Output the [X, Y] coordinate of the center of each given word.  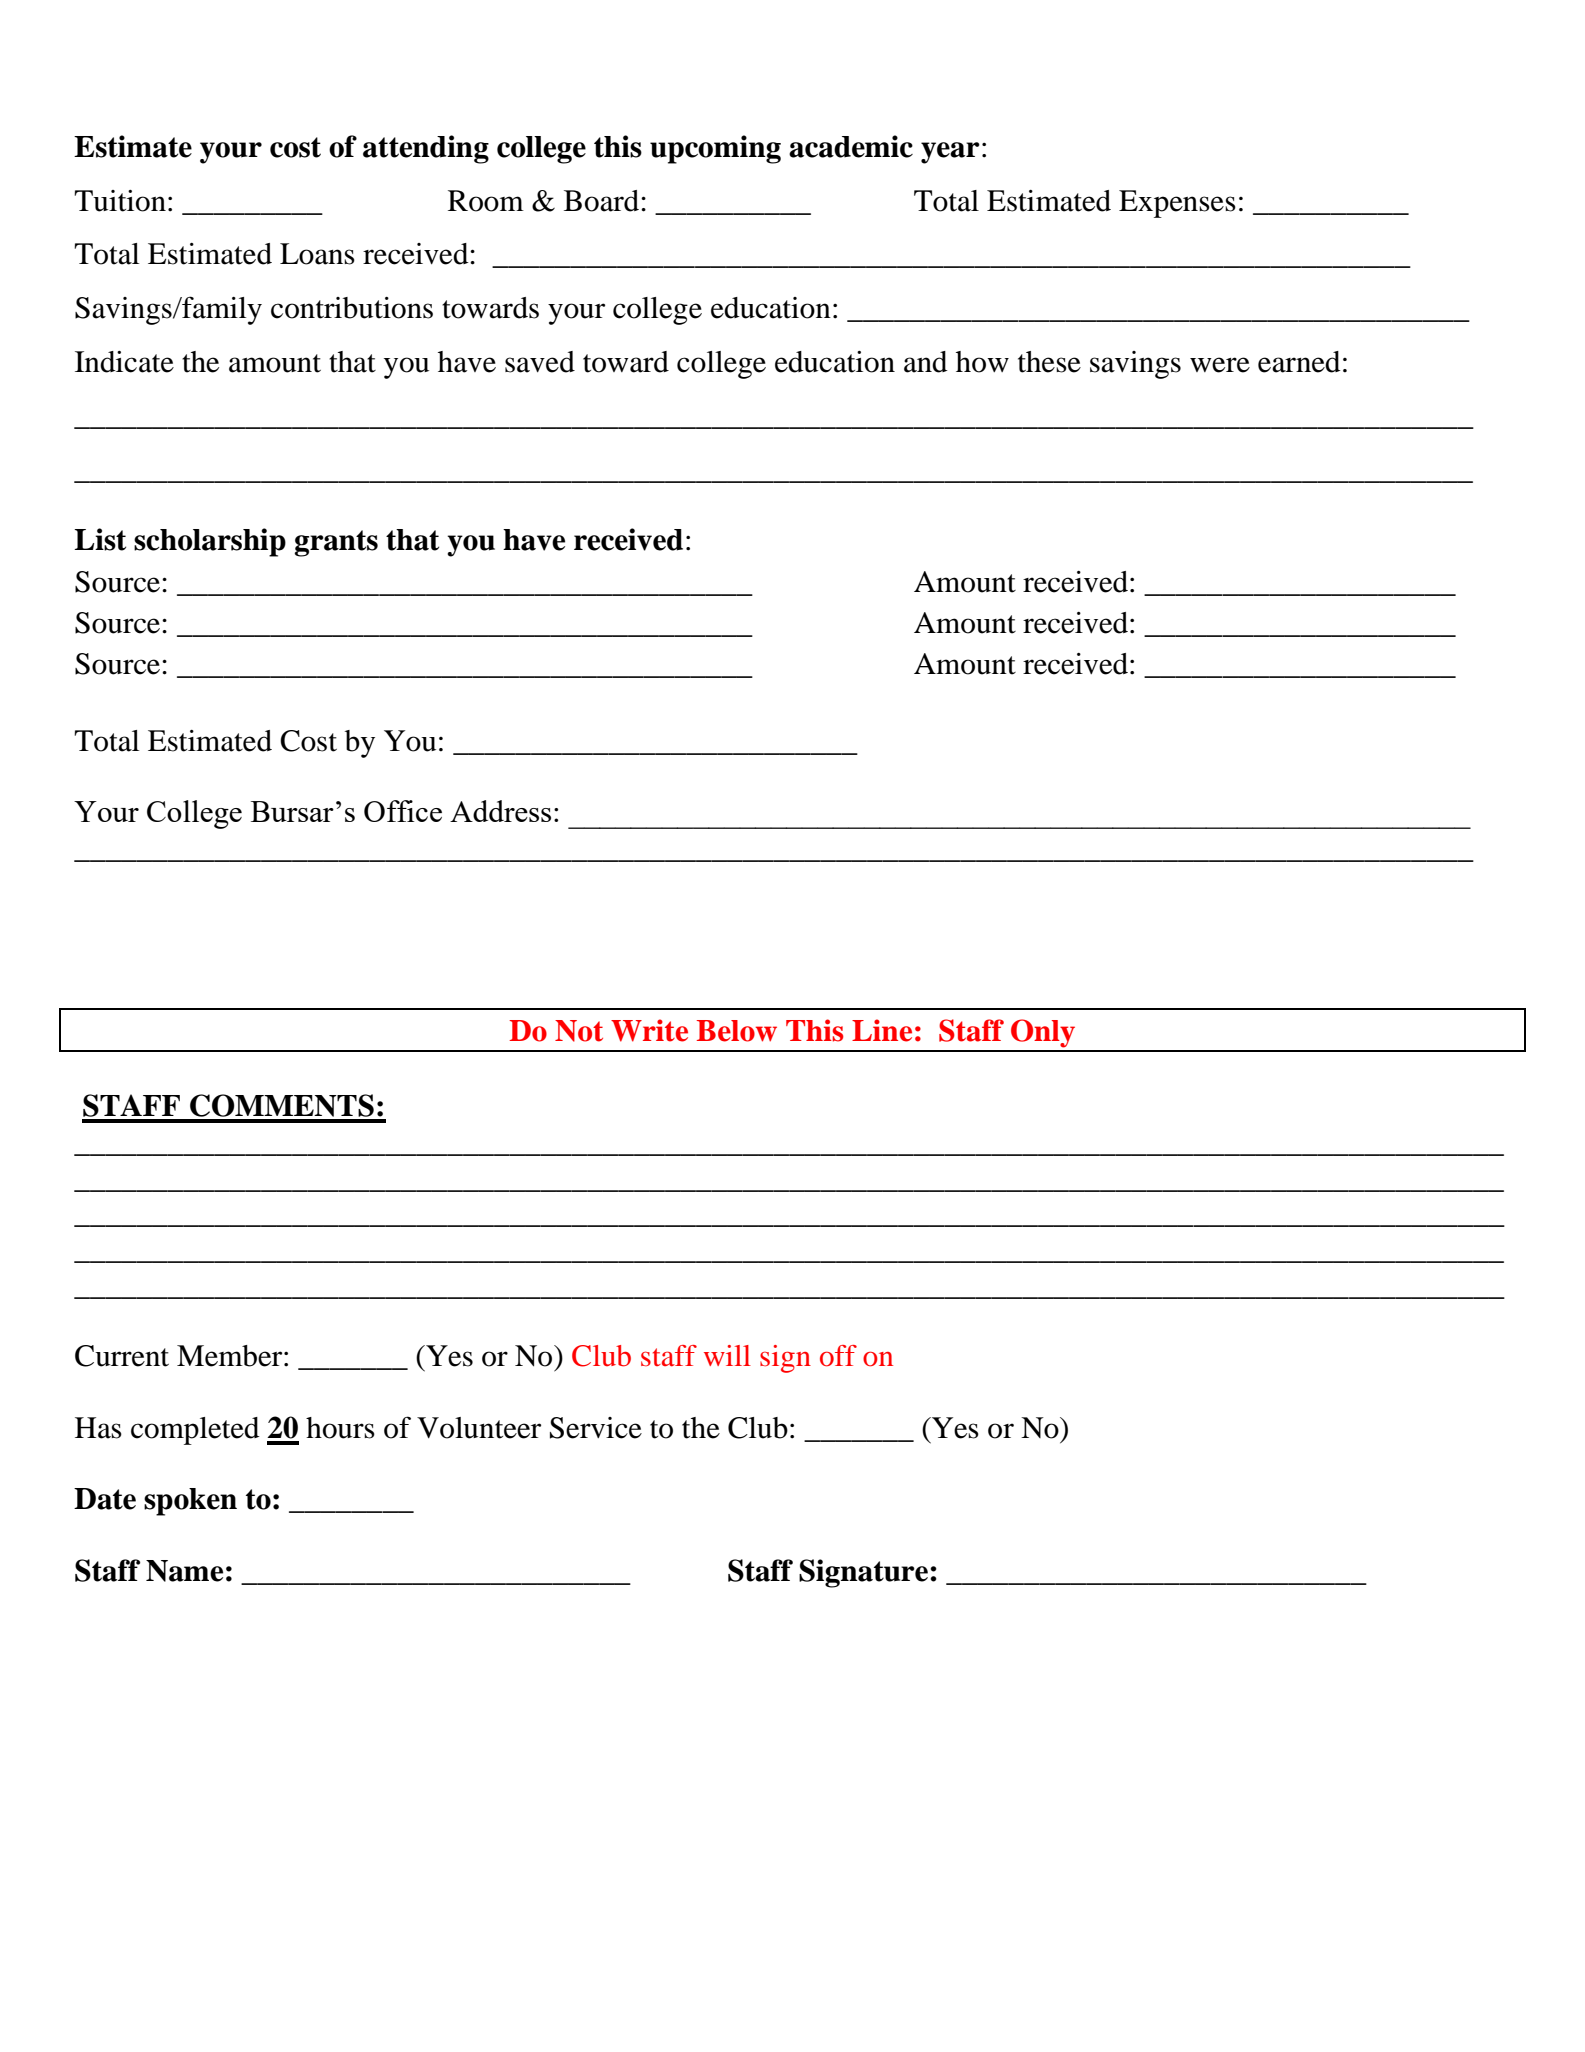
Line [882, 1030]
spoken [190, 1502]
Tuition [120, 201]
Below [737, 1031]
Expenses [1177, 204]
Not [579, 1031]
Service [596, 1428]
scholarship [210, 542]
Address [500, 811]
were [1220, 365]
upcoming [715, 149]
